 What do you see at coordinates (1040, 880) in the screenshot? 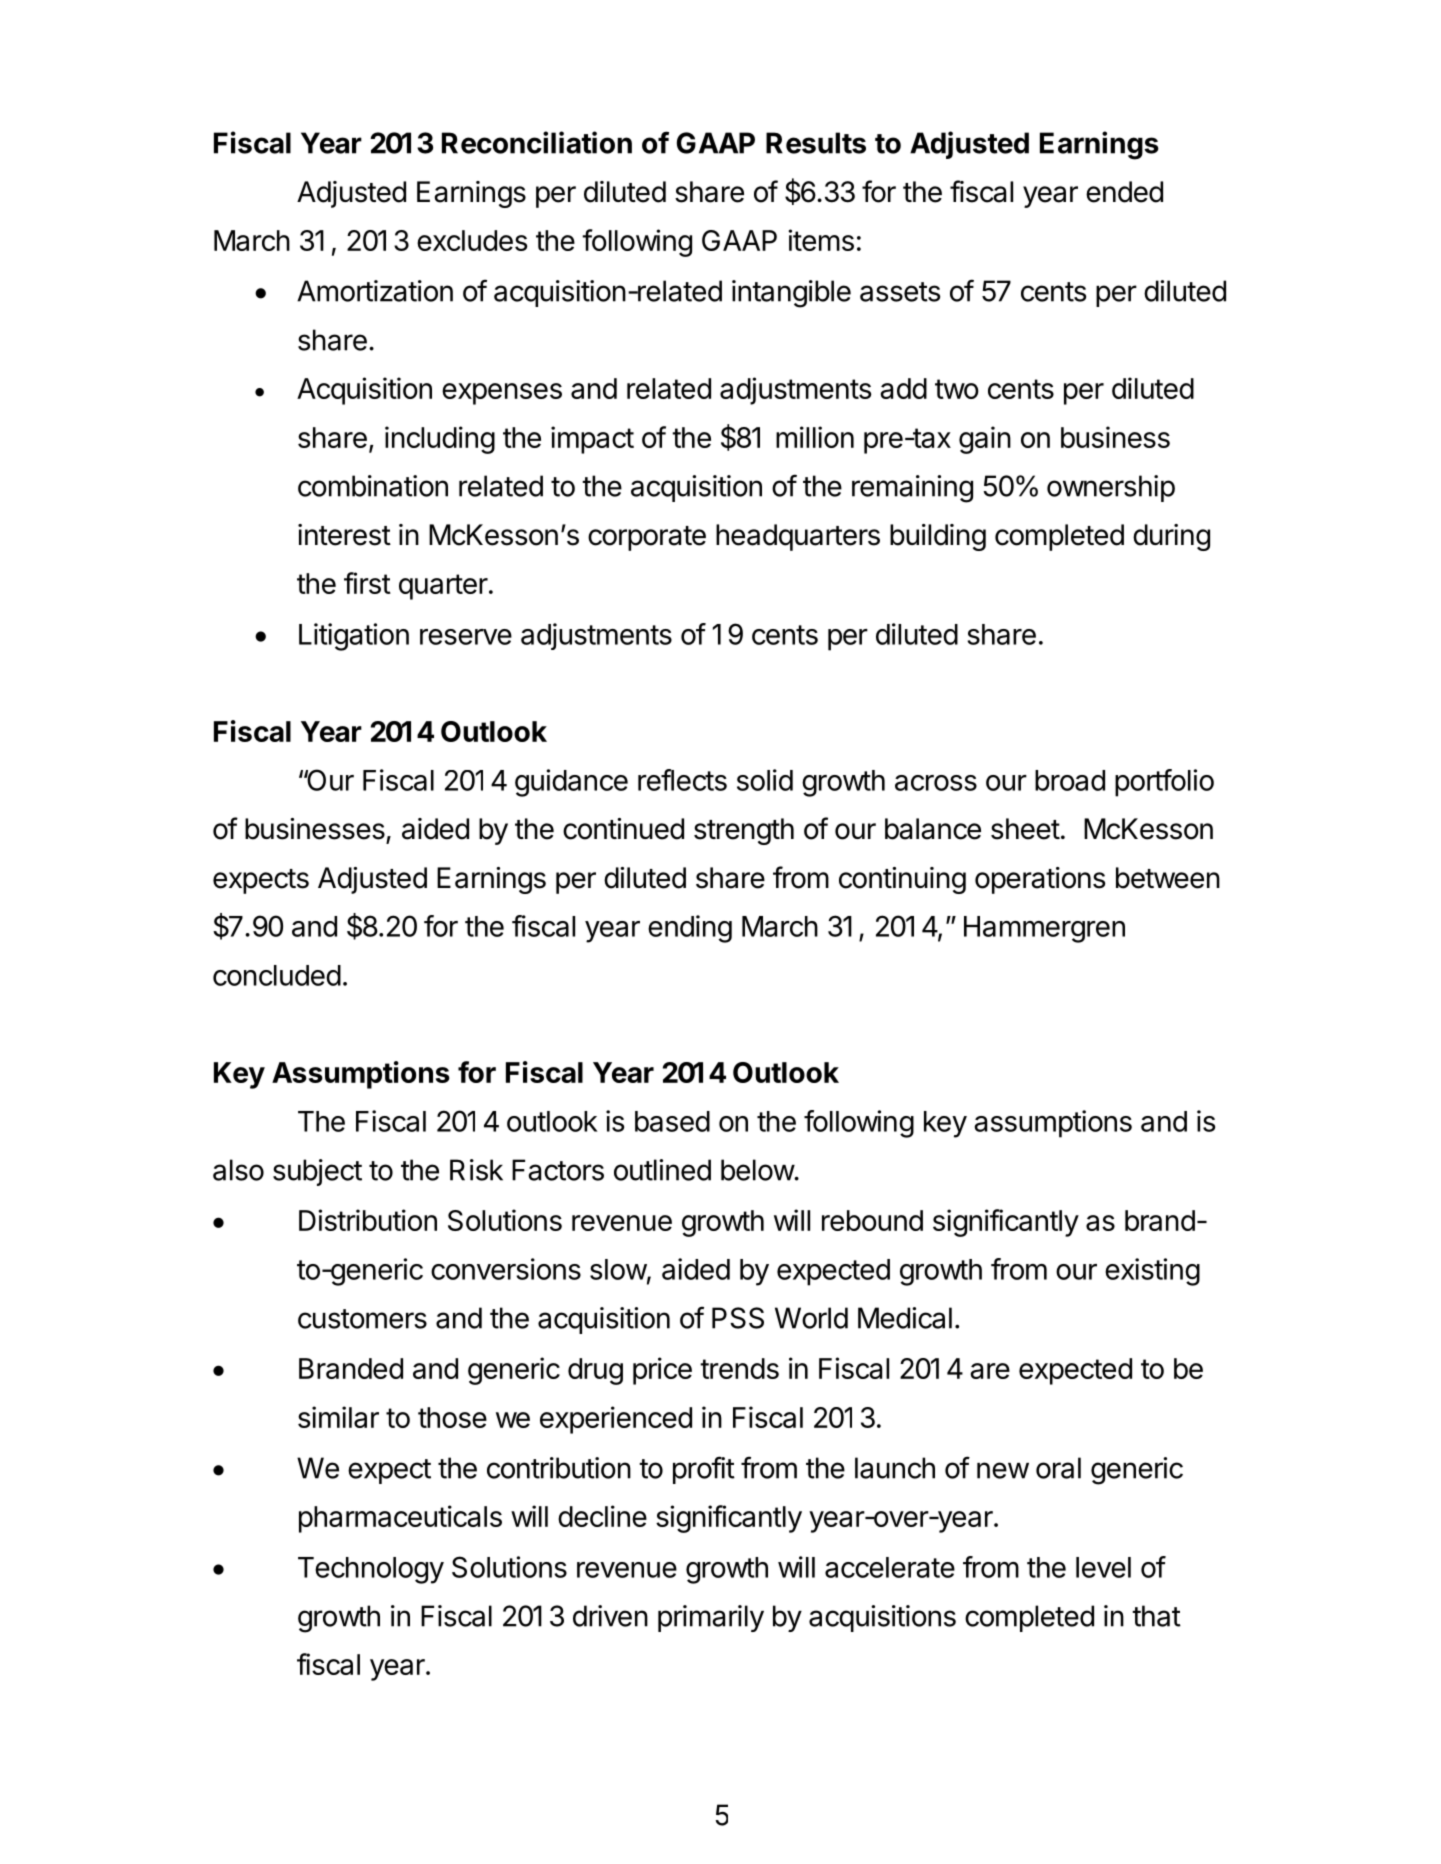
I see `operations` at bounding box center [1040, 880].
